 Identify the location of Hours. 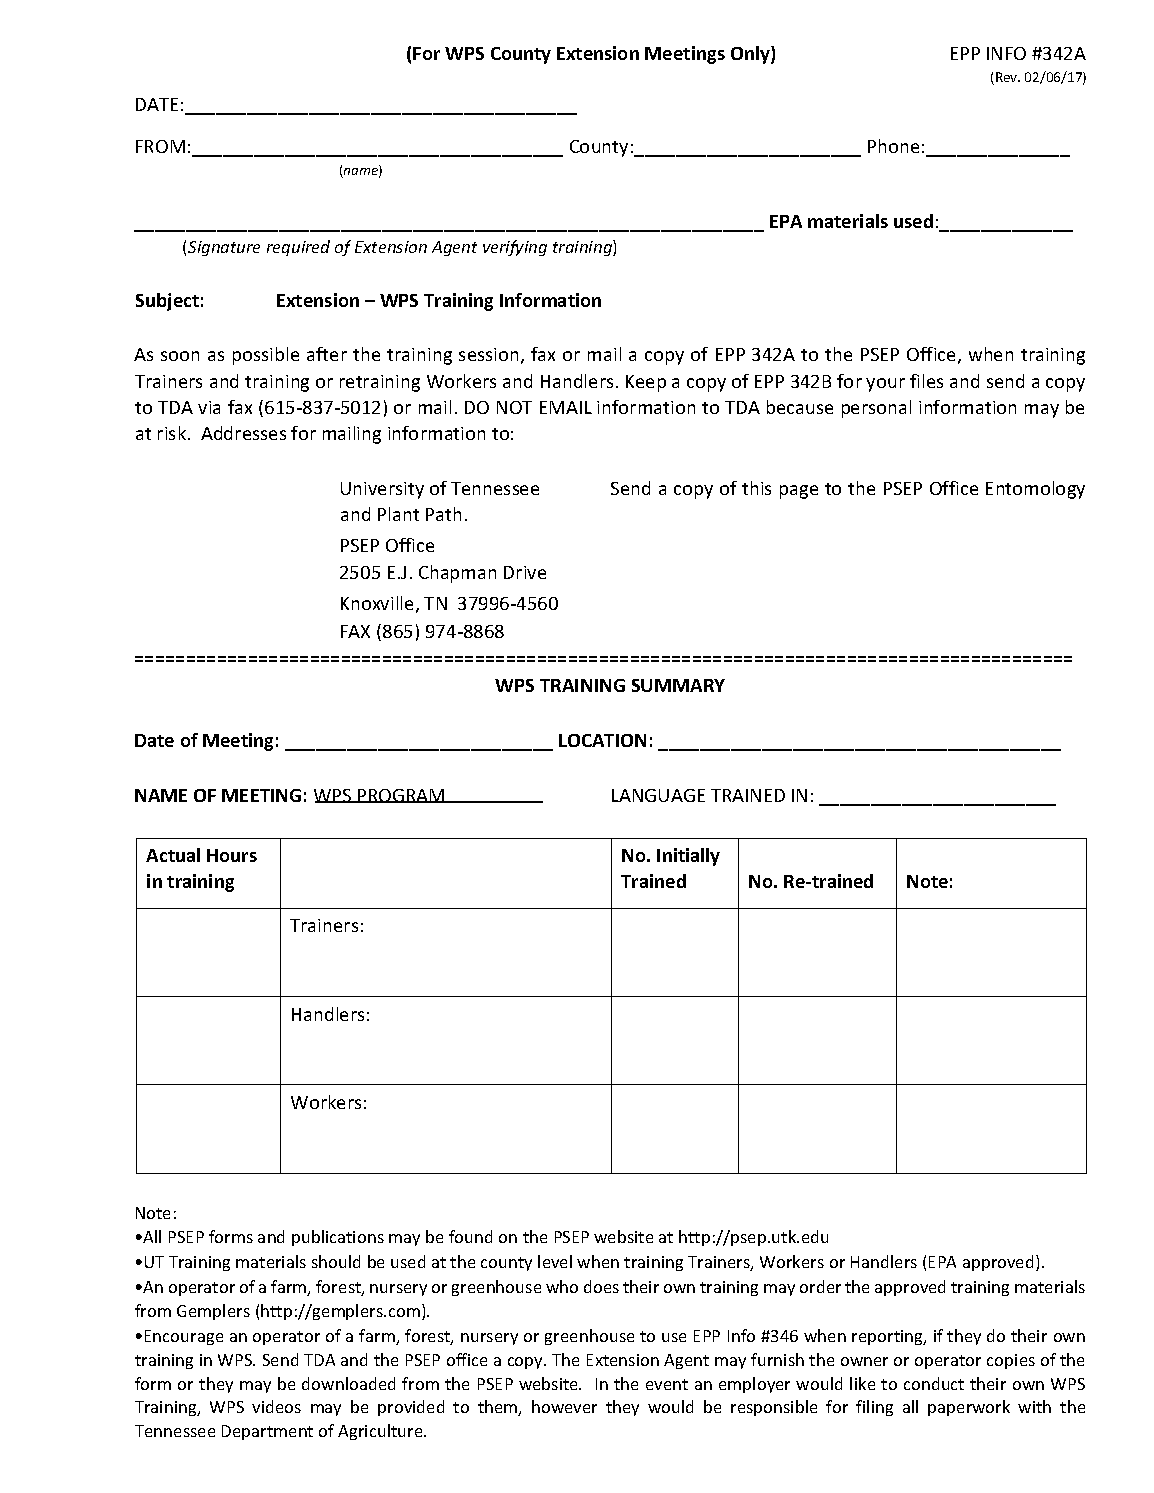
(232, 855).
